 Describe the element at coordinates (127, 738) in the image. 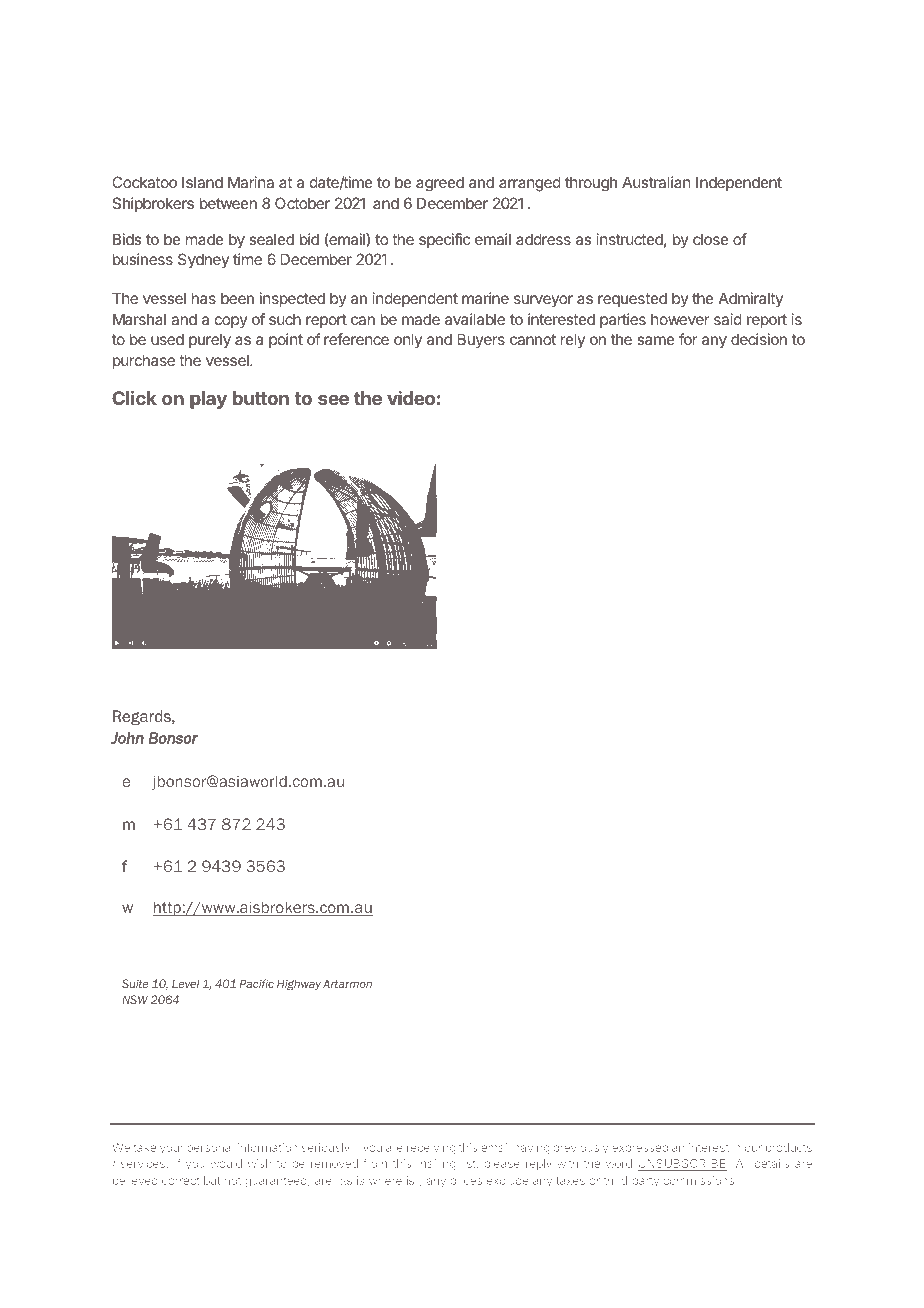

I see `John` at that location.
